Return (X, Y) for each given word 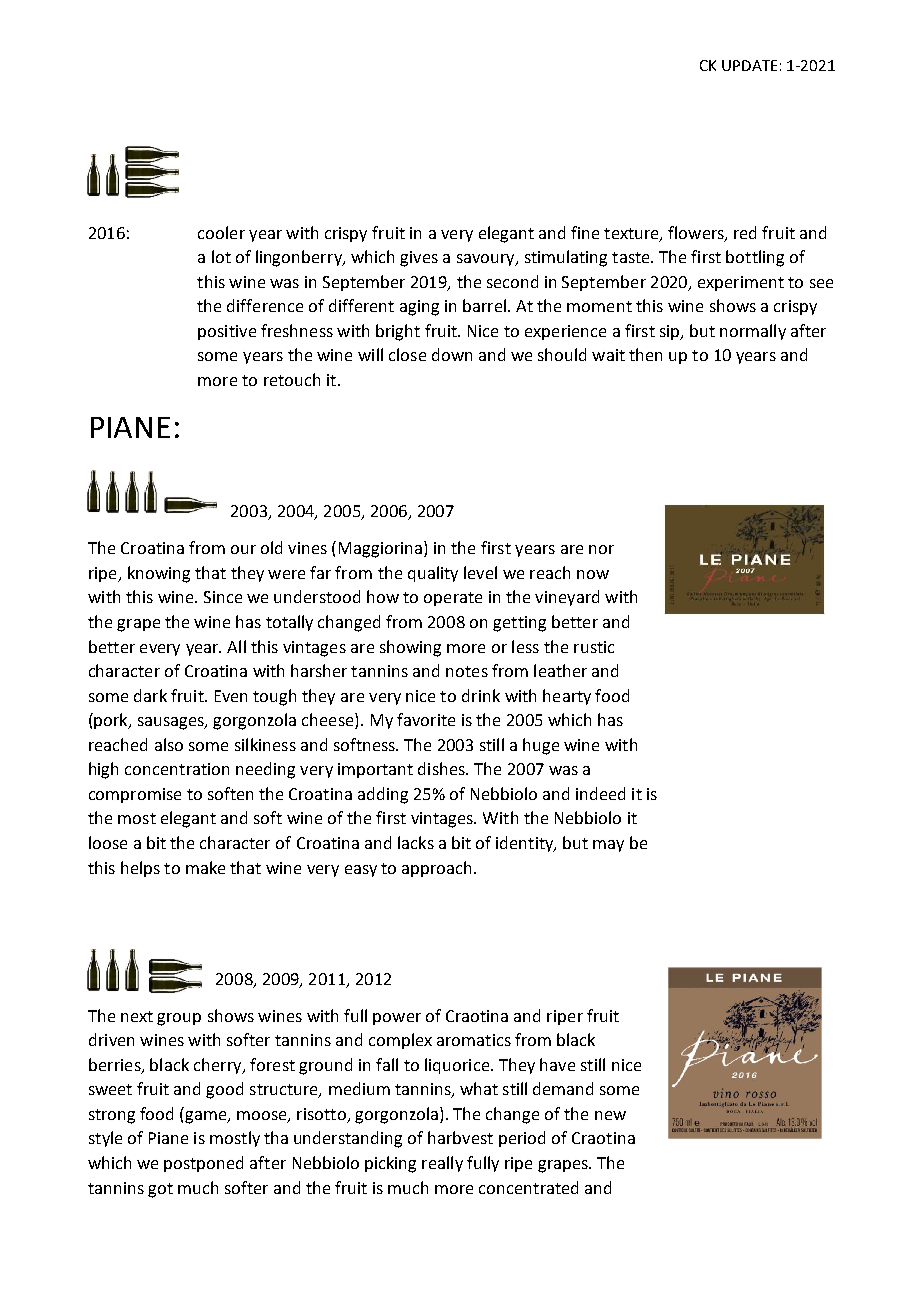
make (205, 867)
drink (481, 695)
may (608, 846)
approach (436, 869)
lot (221, 256)
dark (150, 695)
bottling (755, 258)
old (271, 547)
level (480, 572)
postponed (203, 1164)
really (442, 1164)
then (645, 354)
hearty (567, 697)
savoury (487, 260)
